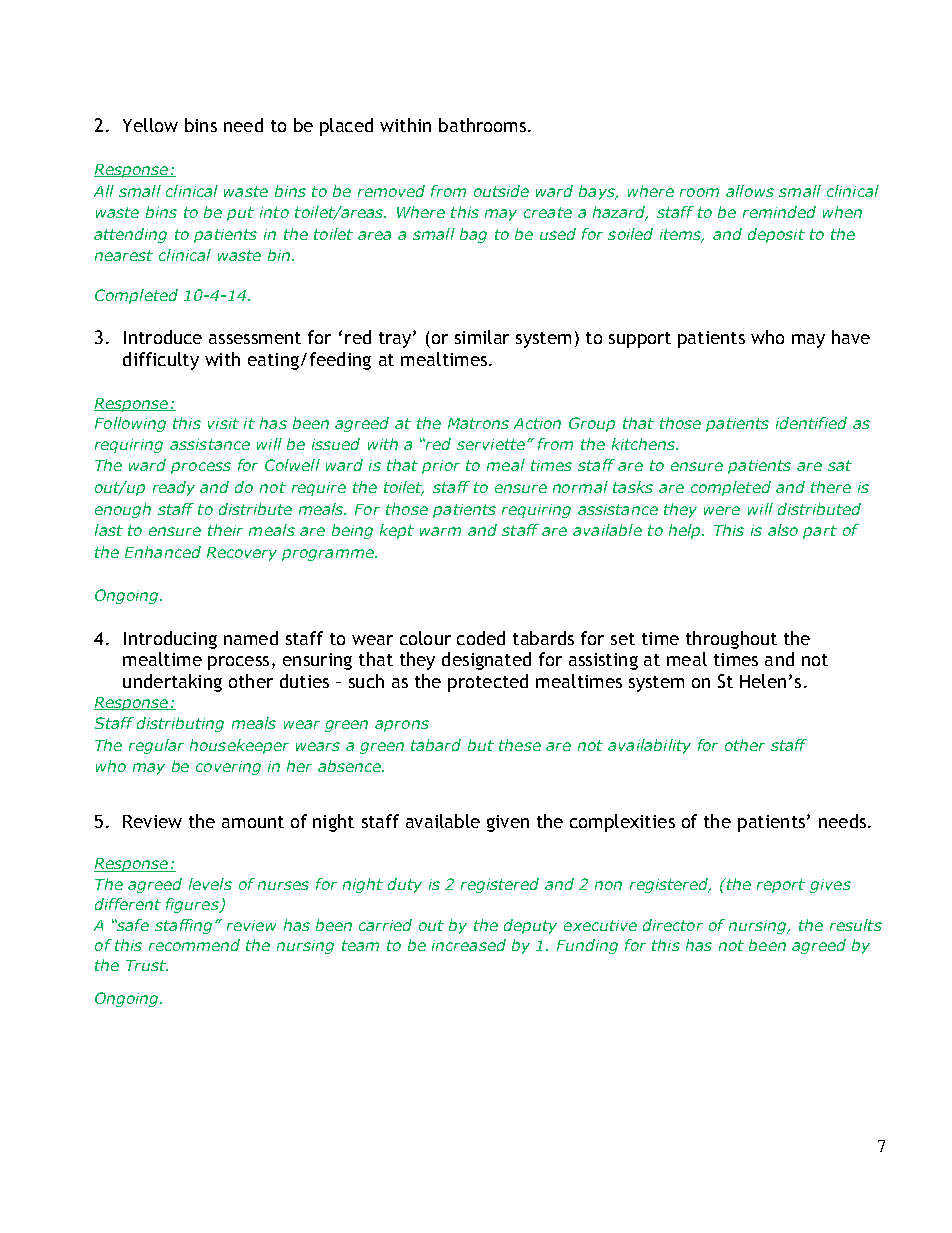  Describe the element at coordinates (194, 945) in the document. I see `recommend` at that location.
